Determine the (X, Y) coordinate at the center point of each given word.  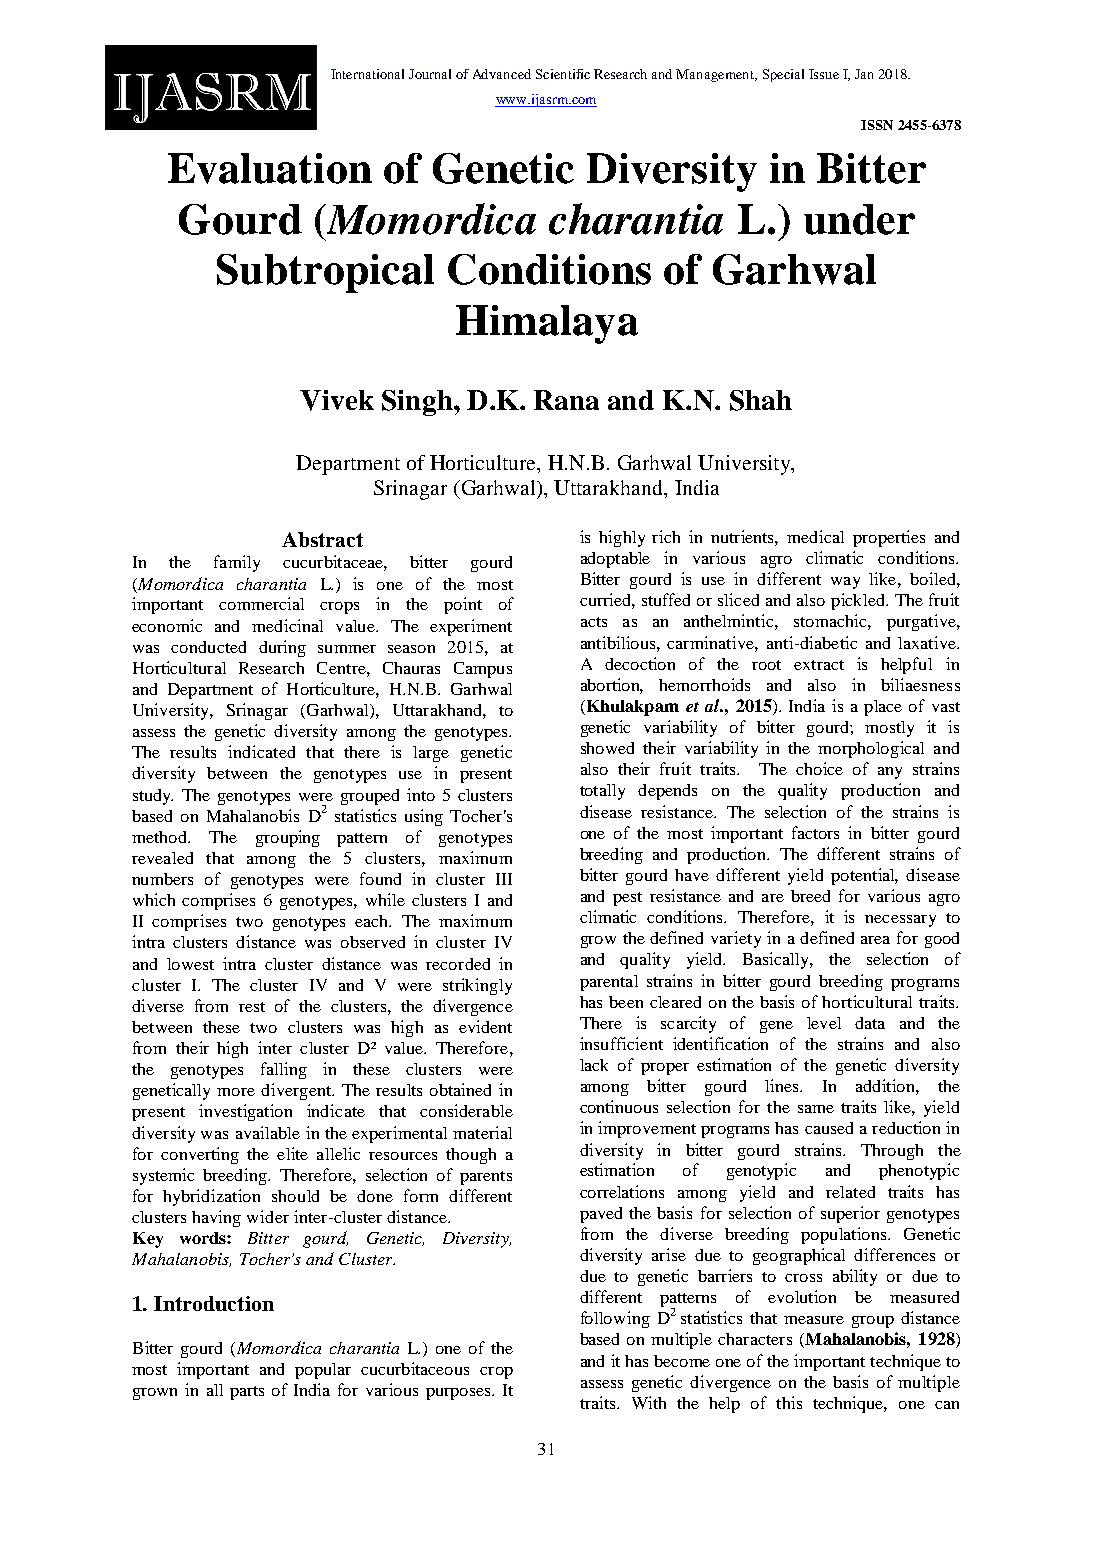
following (615, 1319)
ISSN (877, 125)
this (789, 1402)
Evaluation (270, 168)
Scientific (563, 74)
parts (247, 1393)
